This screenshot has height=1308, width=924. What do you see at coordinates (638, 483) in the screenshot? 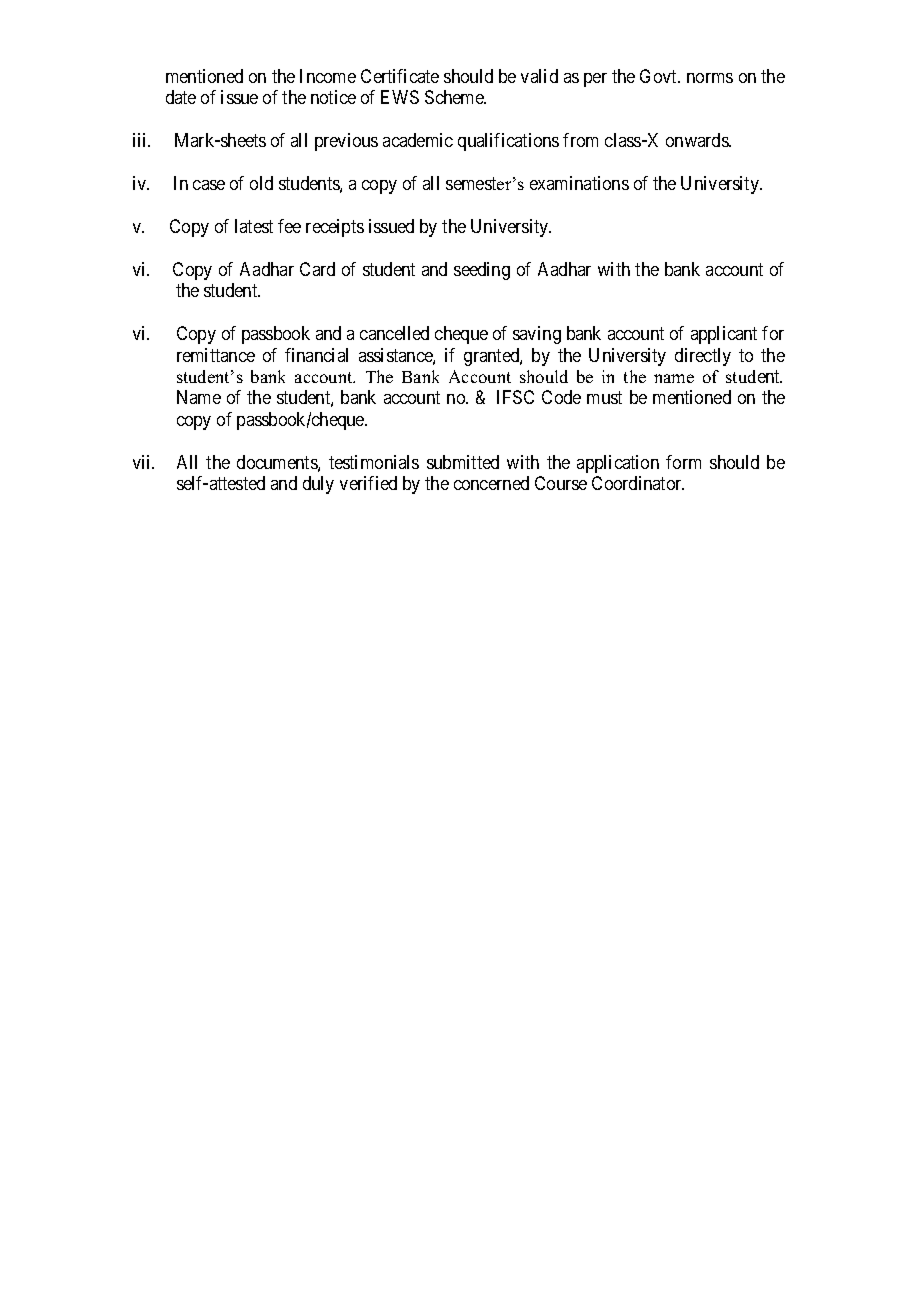
I see `Coordinator` at bounding box center [638, 483].
